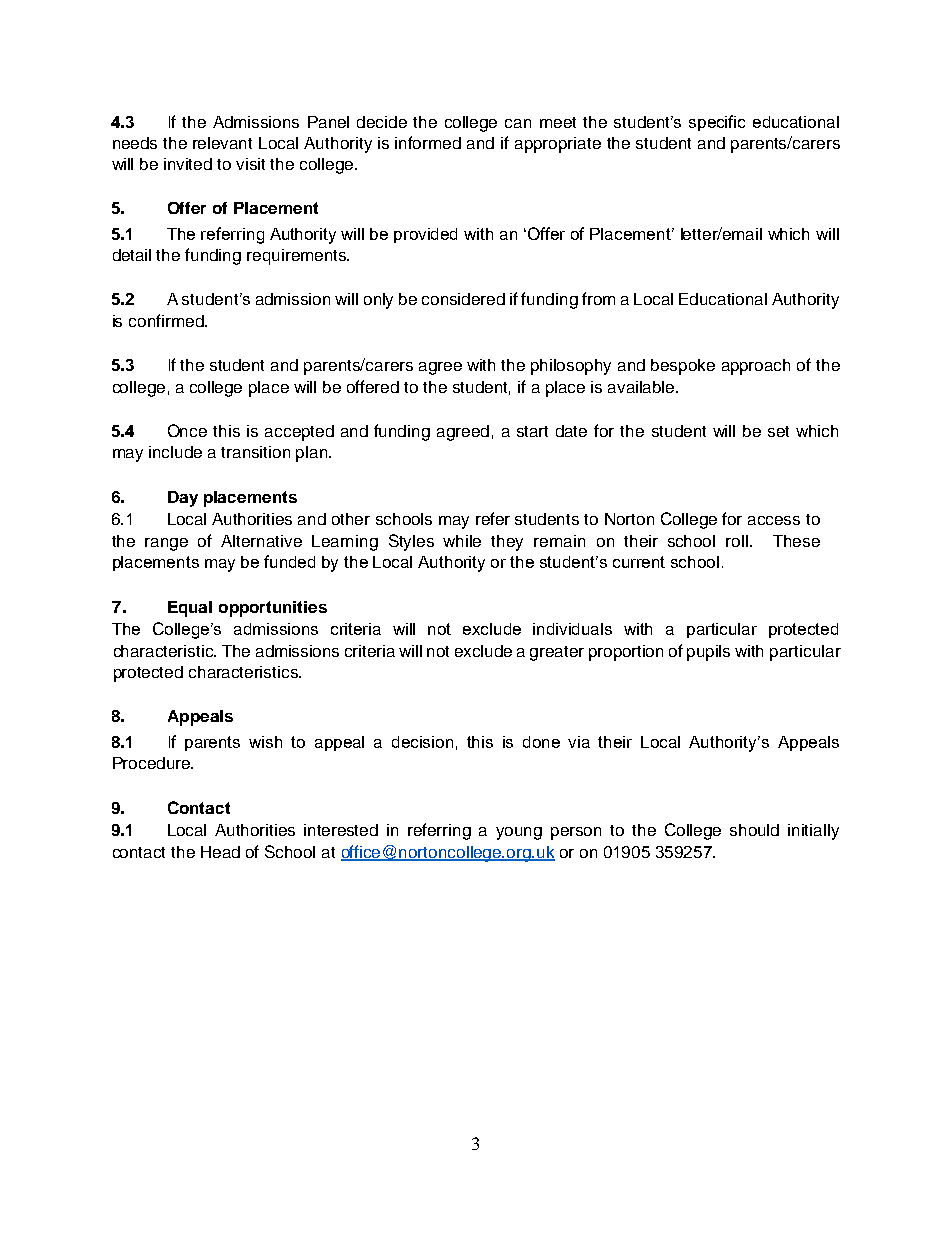 This screenshot has height=1233, width=952. Describe the element at coordinates (572, 629) in the screenshot. I see `individuals` at that location.
